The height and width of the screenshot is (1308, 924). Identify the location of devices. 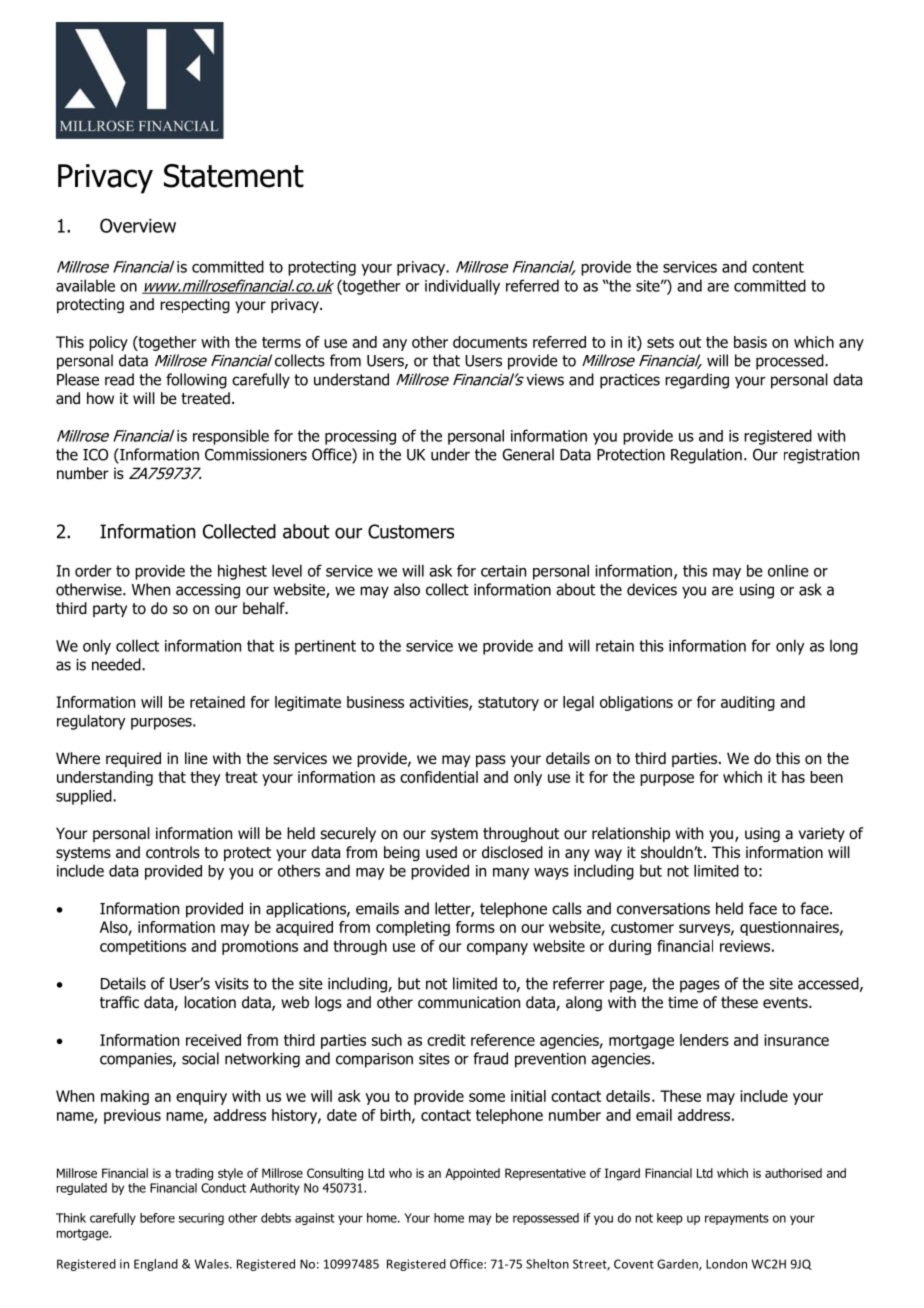
(652, 589).
